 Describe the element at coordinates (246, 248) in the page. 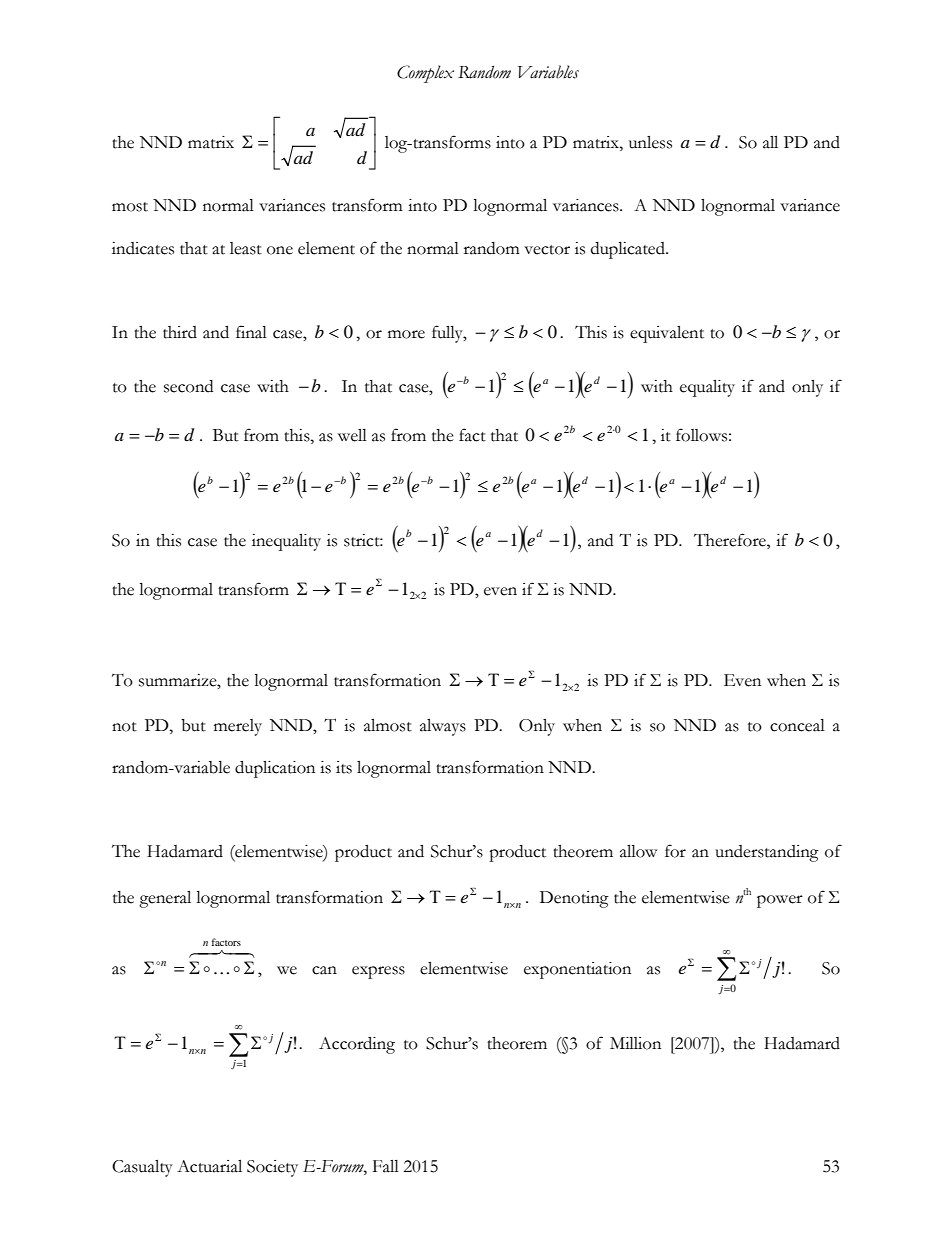

I see `least` at that location.
